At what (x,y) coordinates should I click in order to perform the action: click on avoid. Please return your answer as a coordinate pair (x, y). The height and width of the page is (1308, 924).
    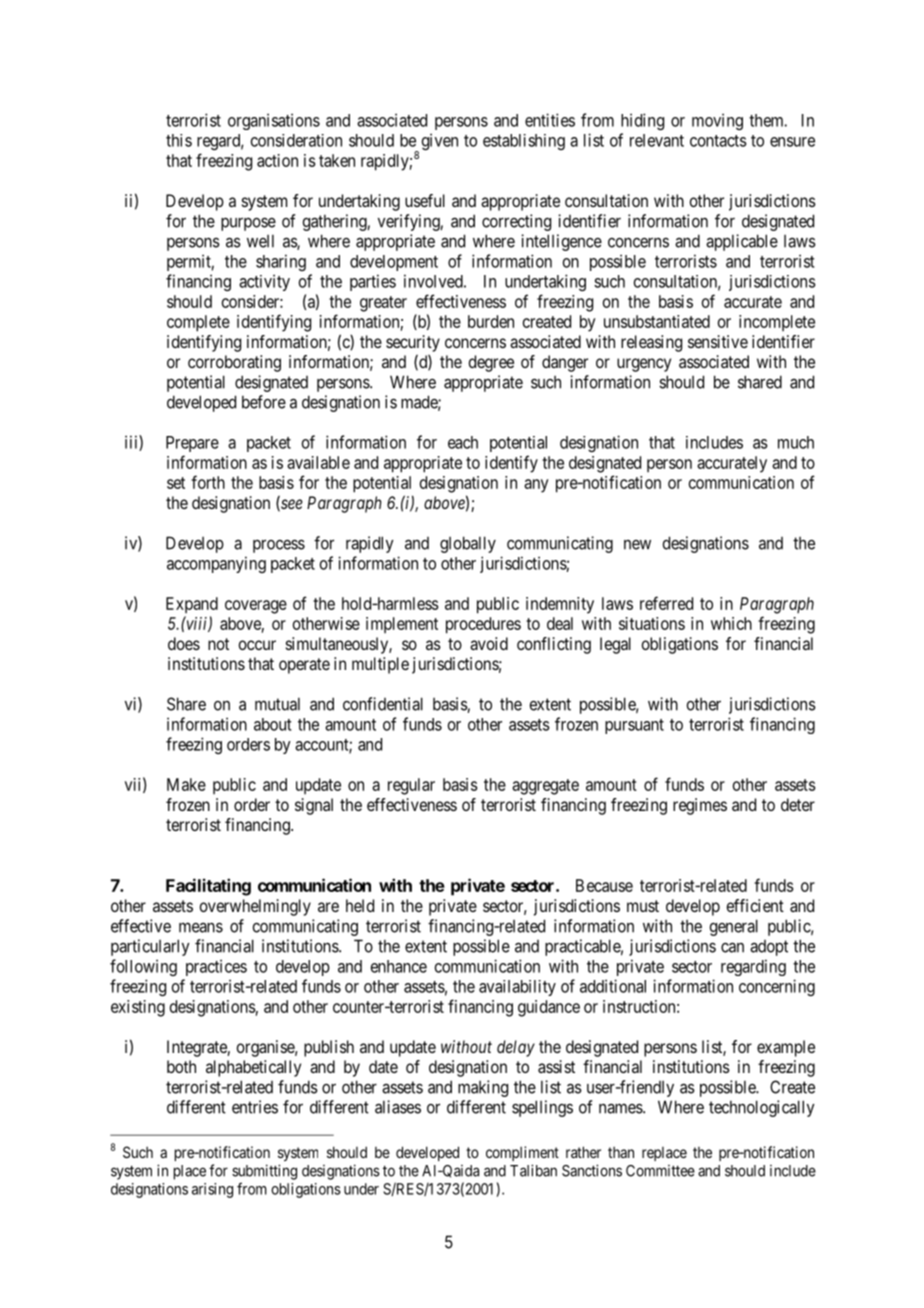
    Looking at the image, I should click on (489, 643).
